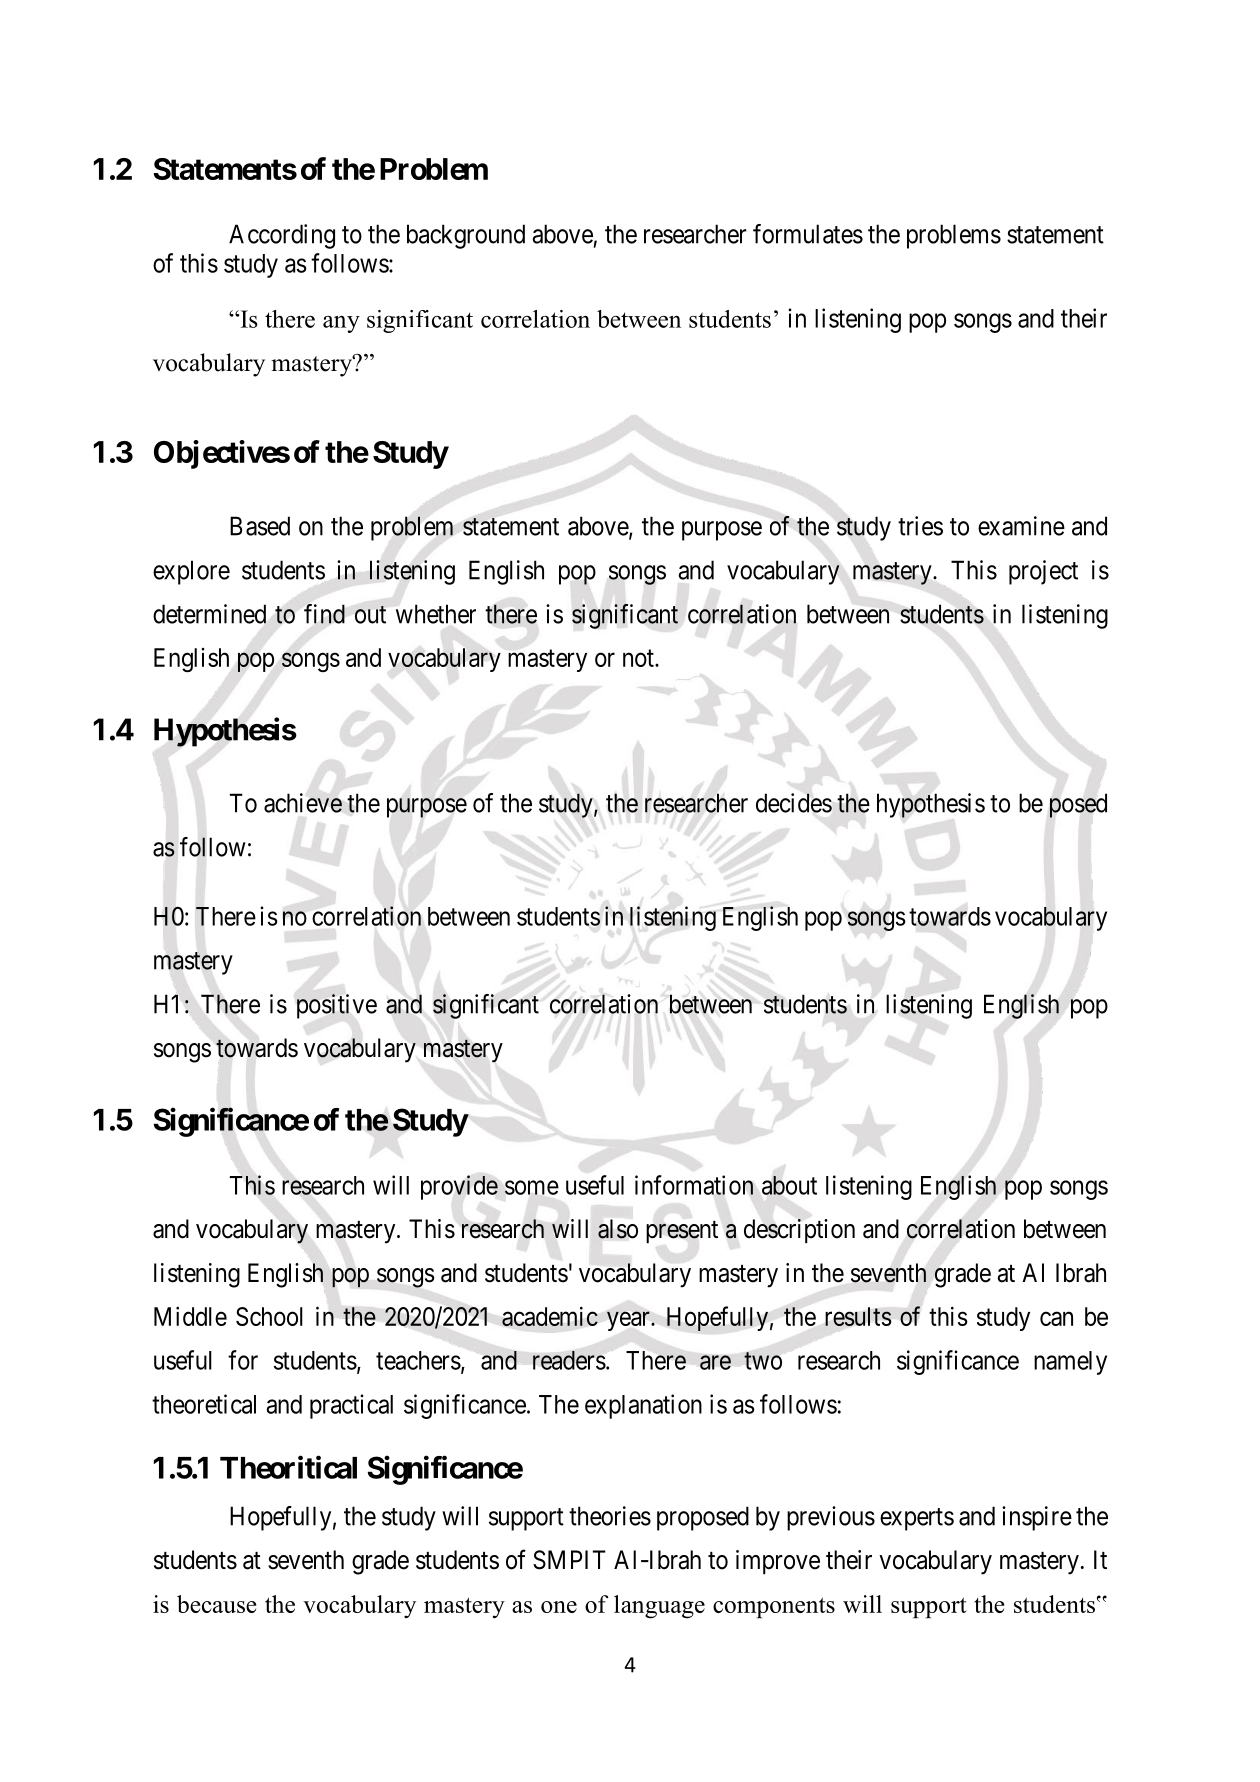  Describe the element at coordinates (1043, 572) in the page. I see `project` at that location.
